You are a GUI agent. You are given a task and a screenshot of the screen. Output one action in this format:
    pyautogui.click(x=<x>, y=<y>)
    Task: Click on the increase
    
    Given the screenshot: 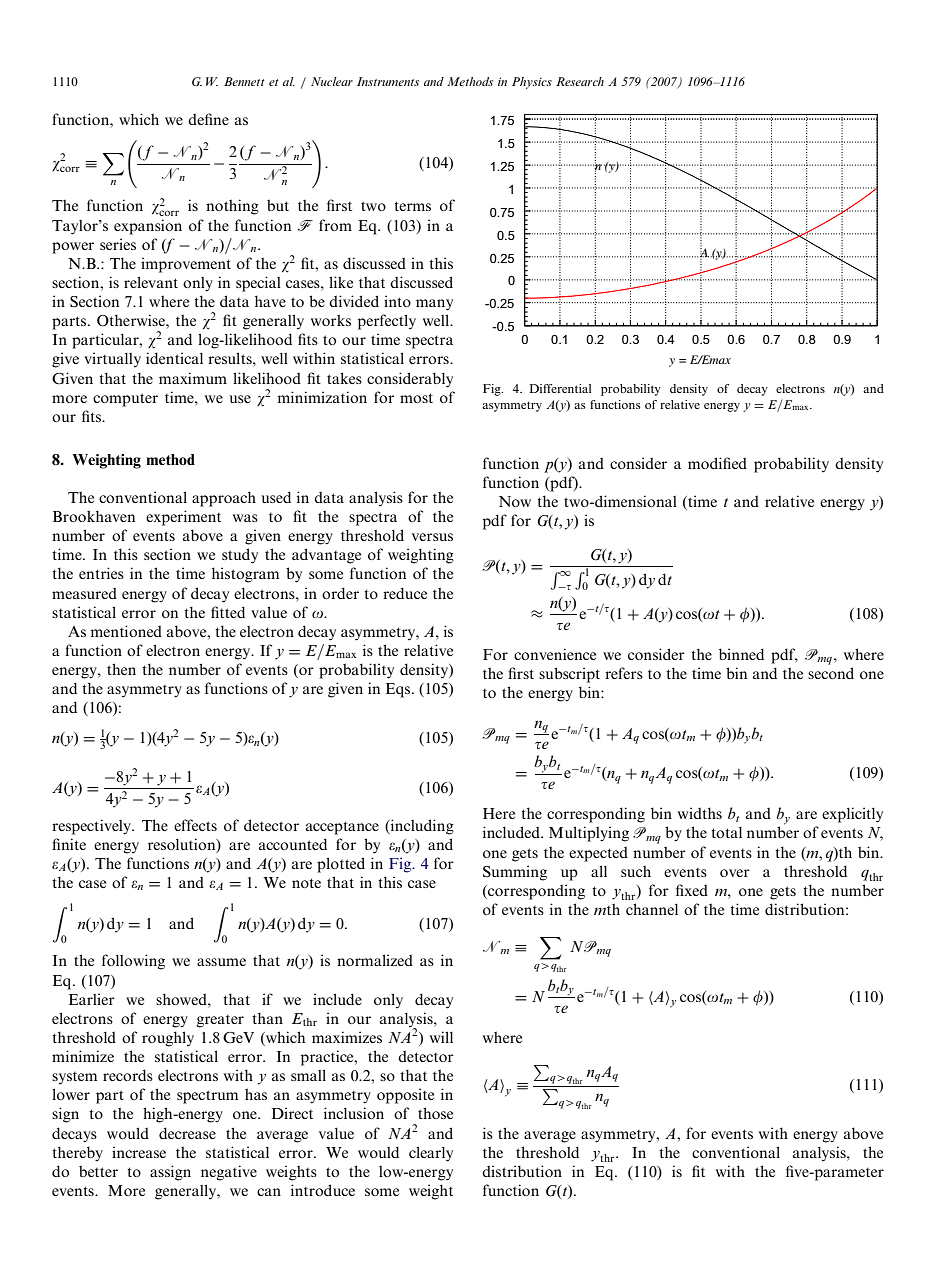 What is the action you would take?
    pyautogui.click(x=139, y=1152)
